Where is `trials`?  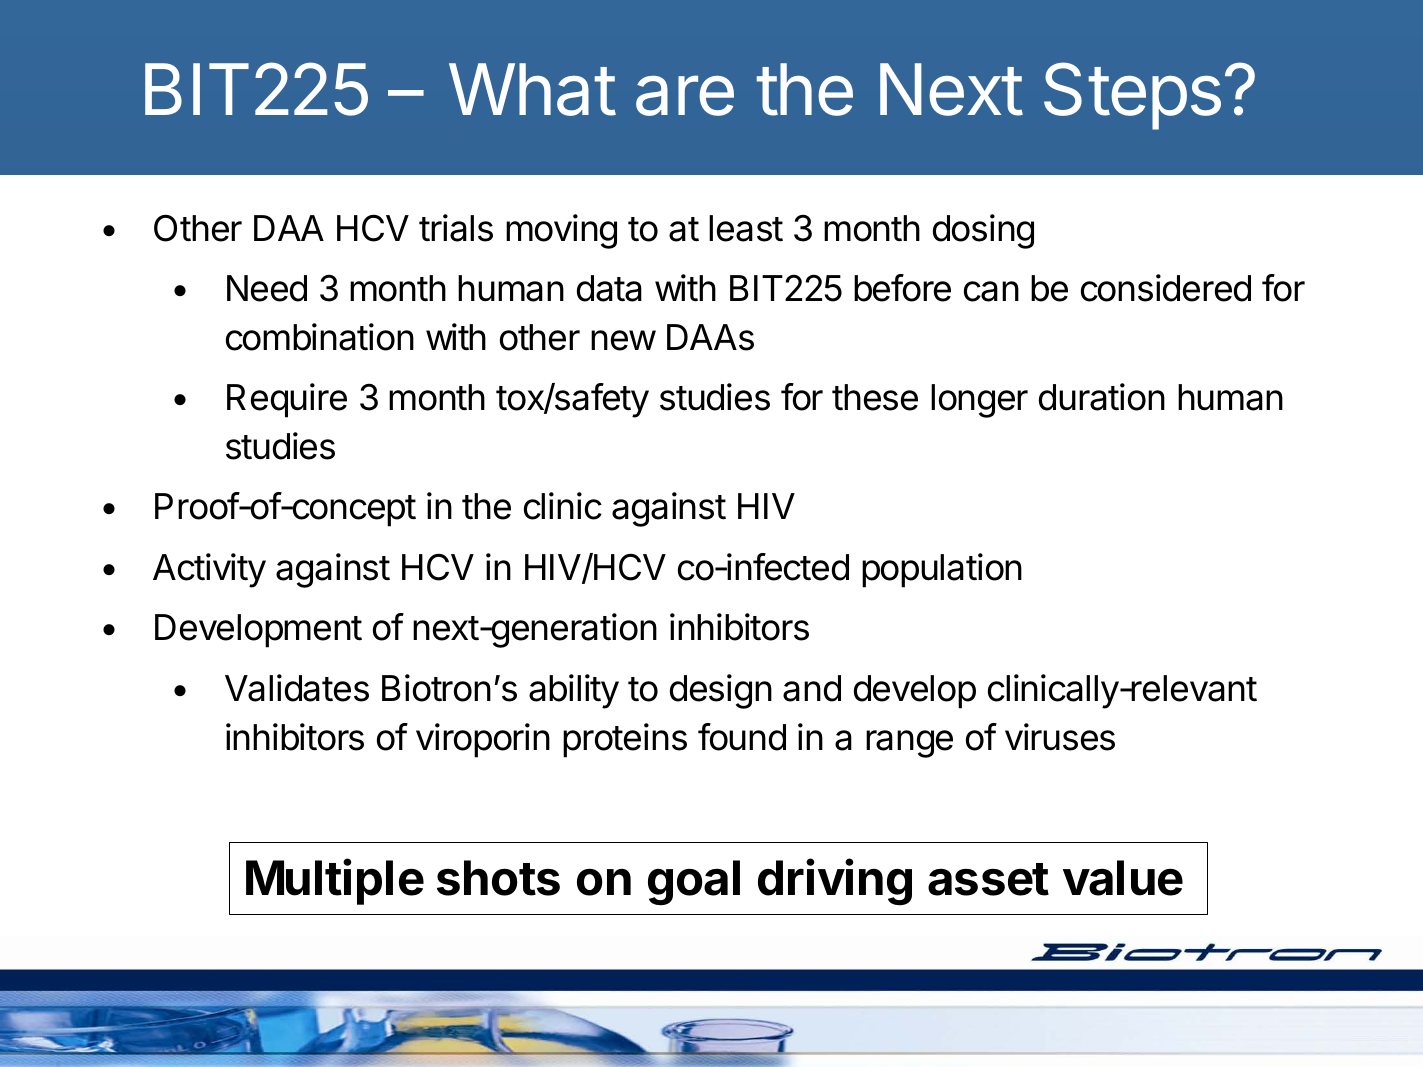 trials is located at coordinates (456, 228).
